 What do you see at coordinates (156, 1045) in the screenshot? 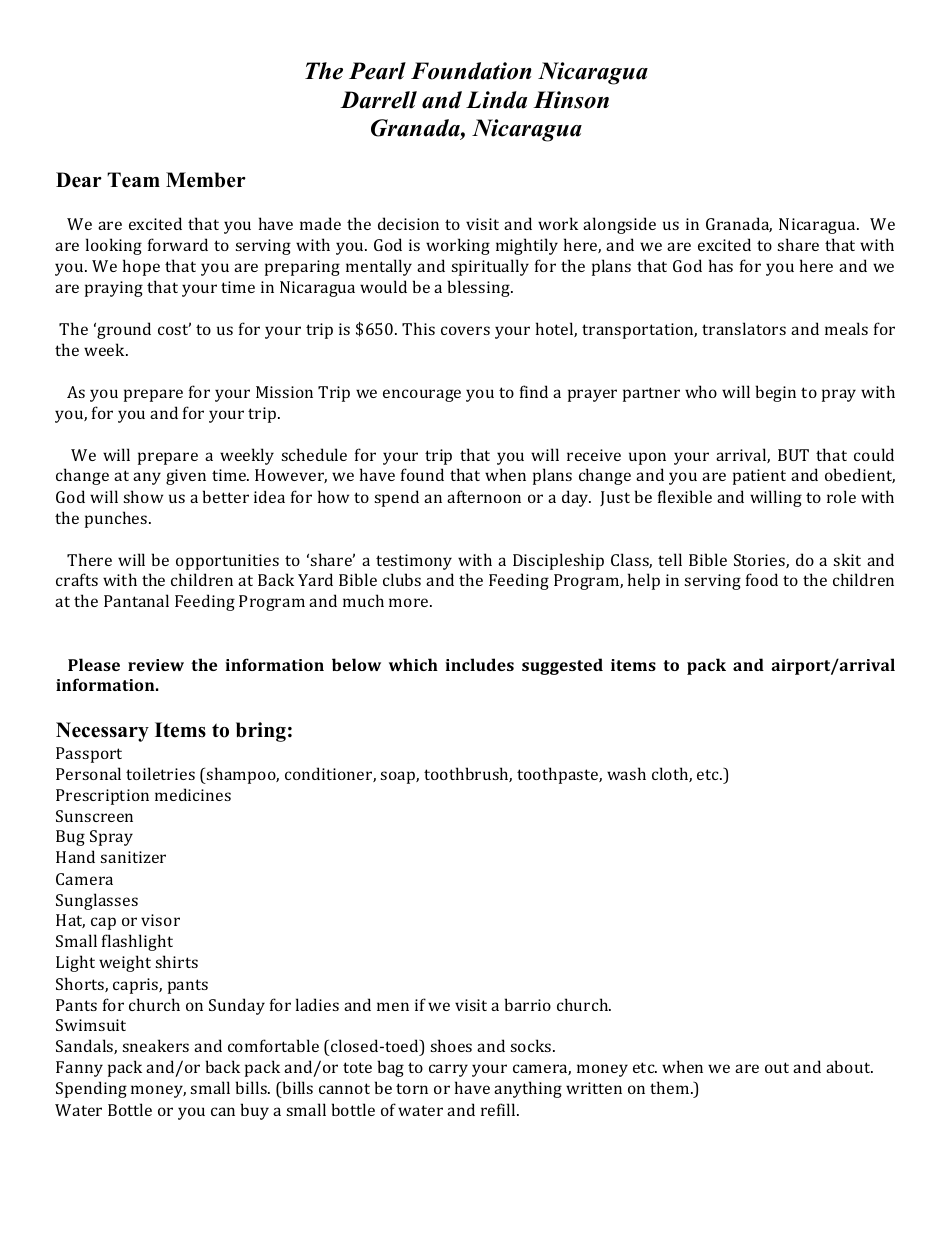
I see `sneakers` at bounding box center [156, 1045].
